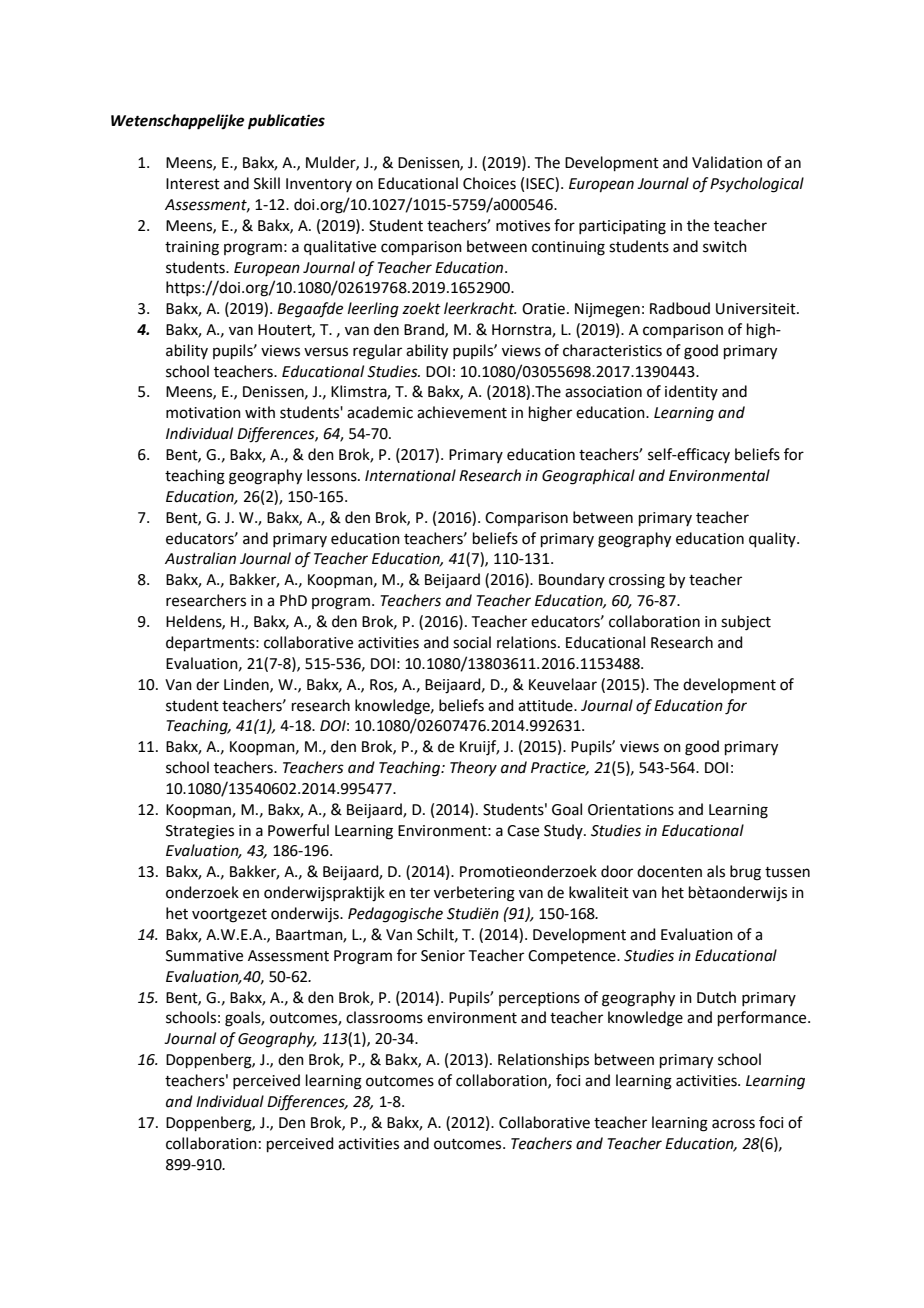 The height and width of the screenshot is (1308, 924). What do you see at coordinates (539, 999) in the screenshot?
I see `perceptions` at bounding box center [539, 999].
